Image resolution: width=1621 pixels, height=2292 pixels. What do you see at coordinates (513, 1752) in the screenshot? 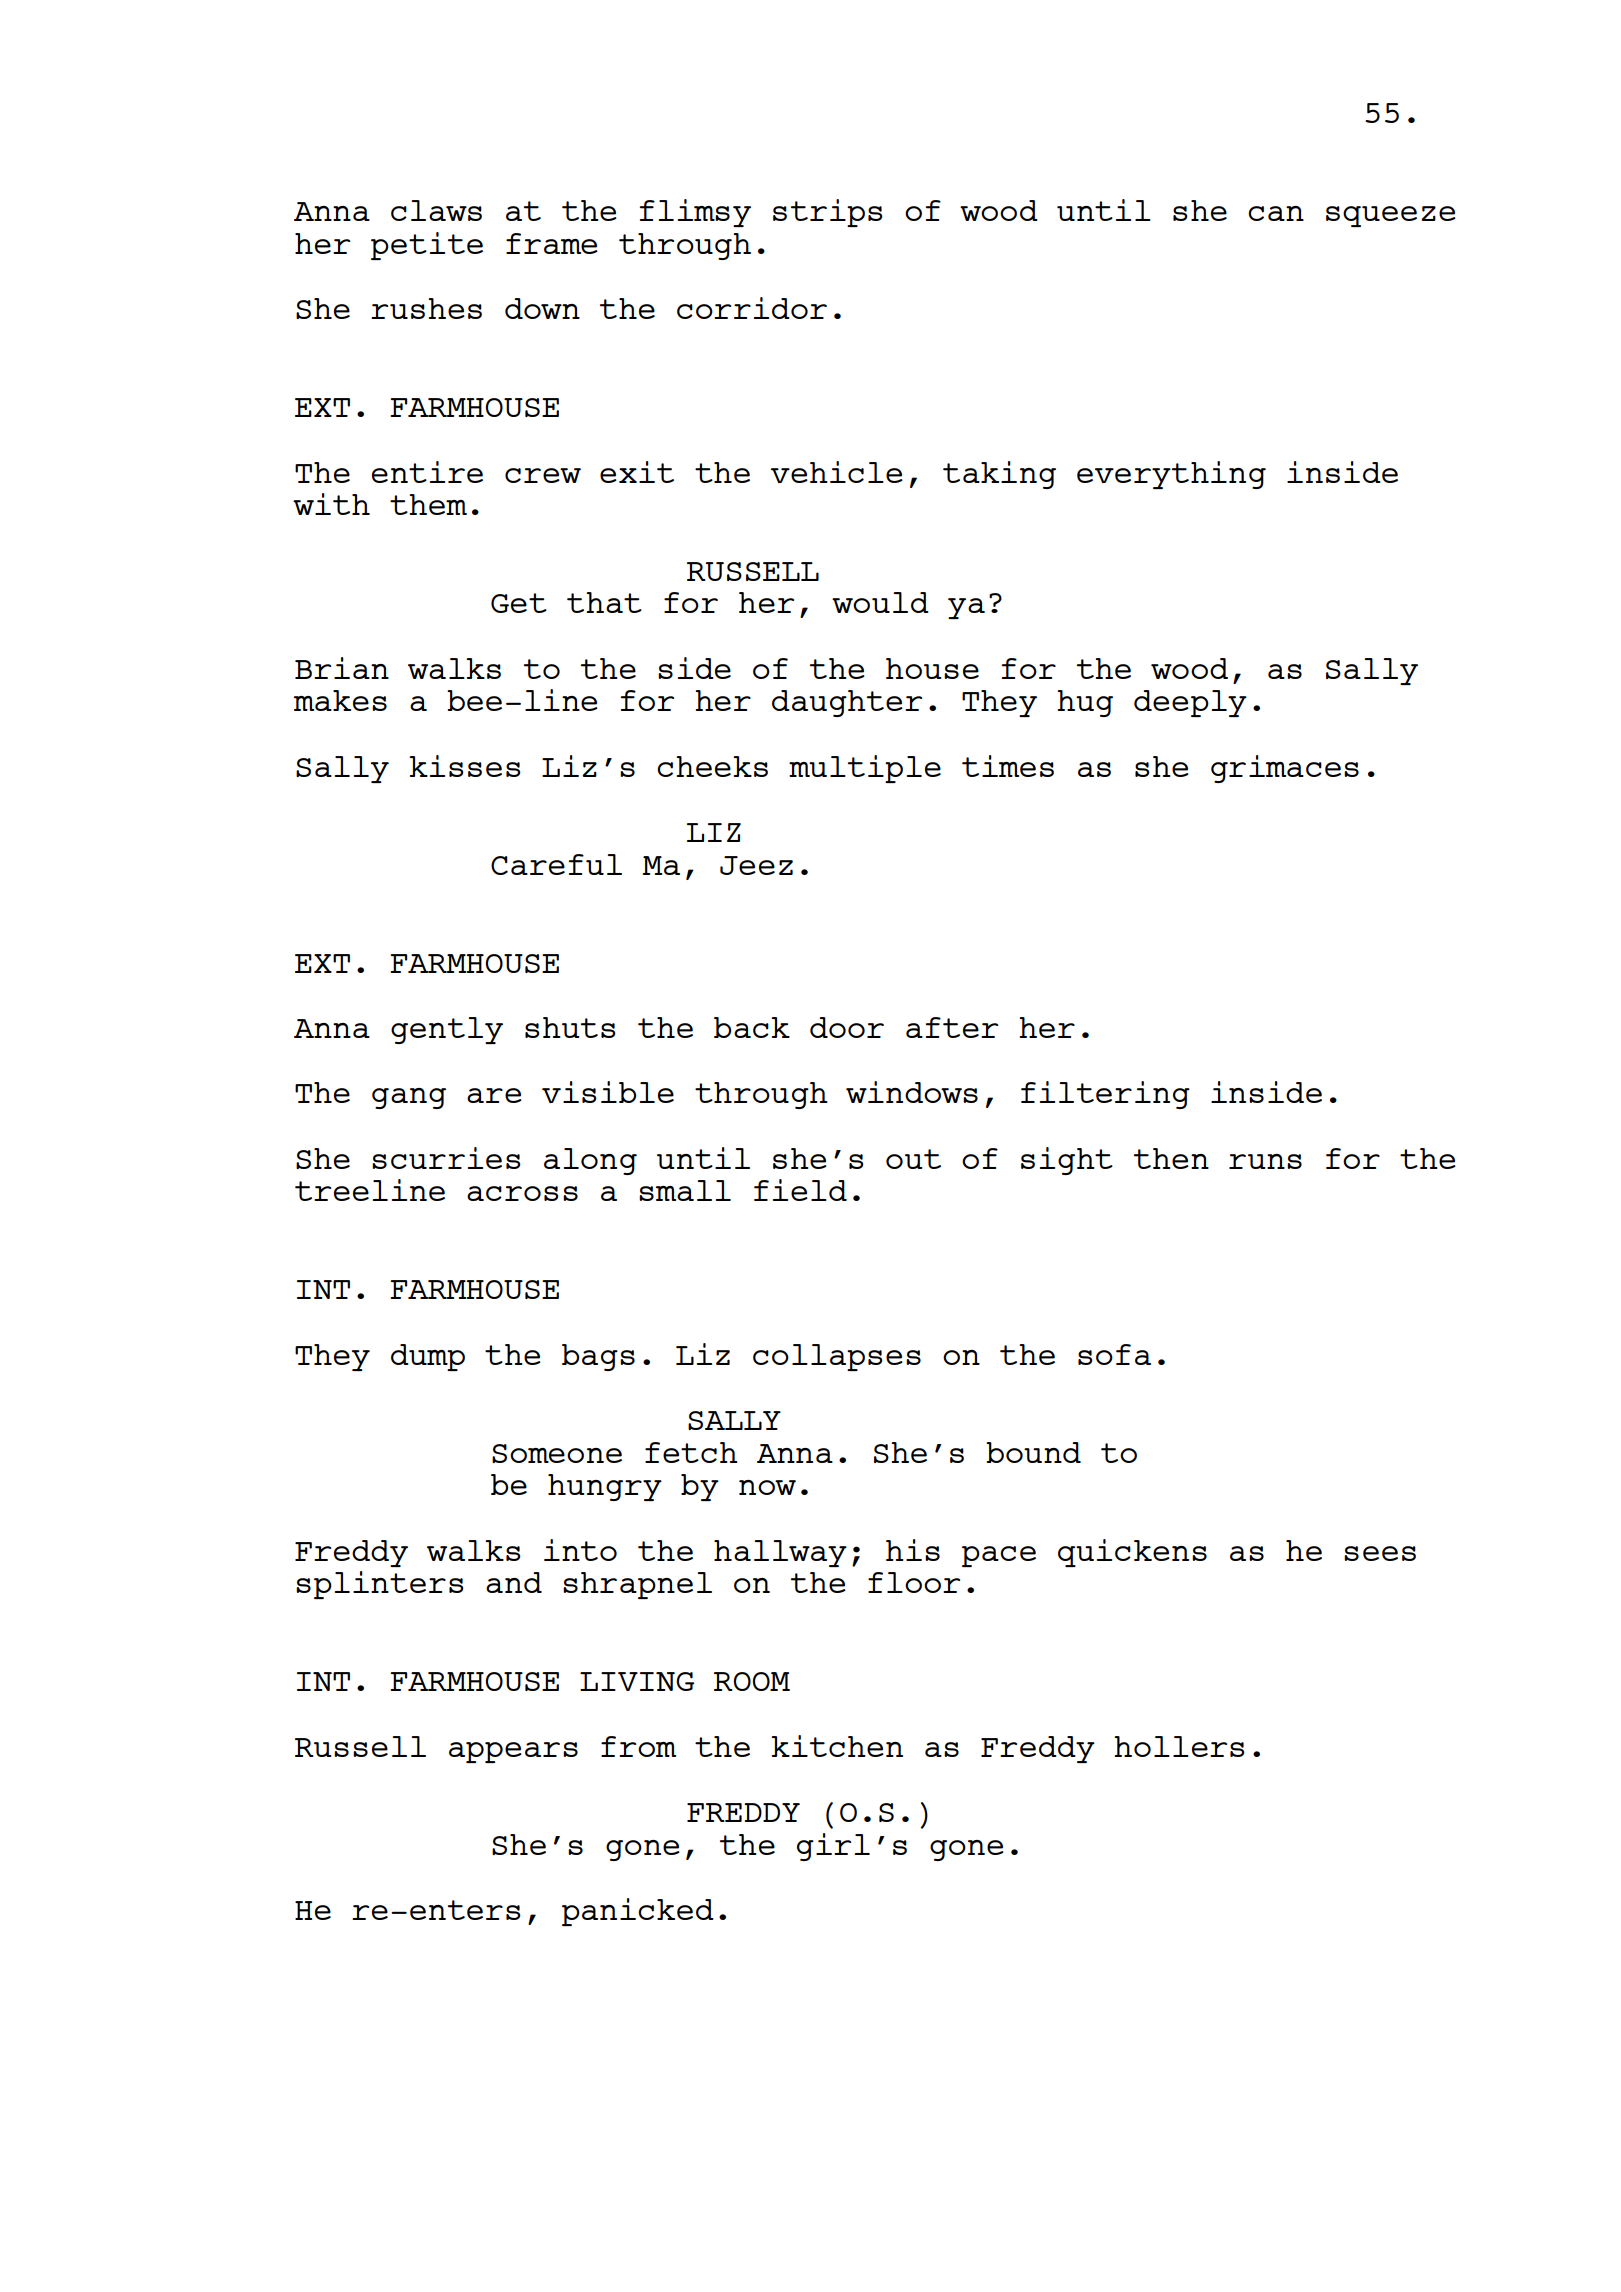
I see `appears` at bounding box center [513, 1752].
